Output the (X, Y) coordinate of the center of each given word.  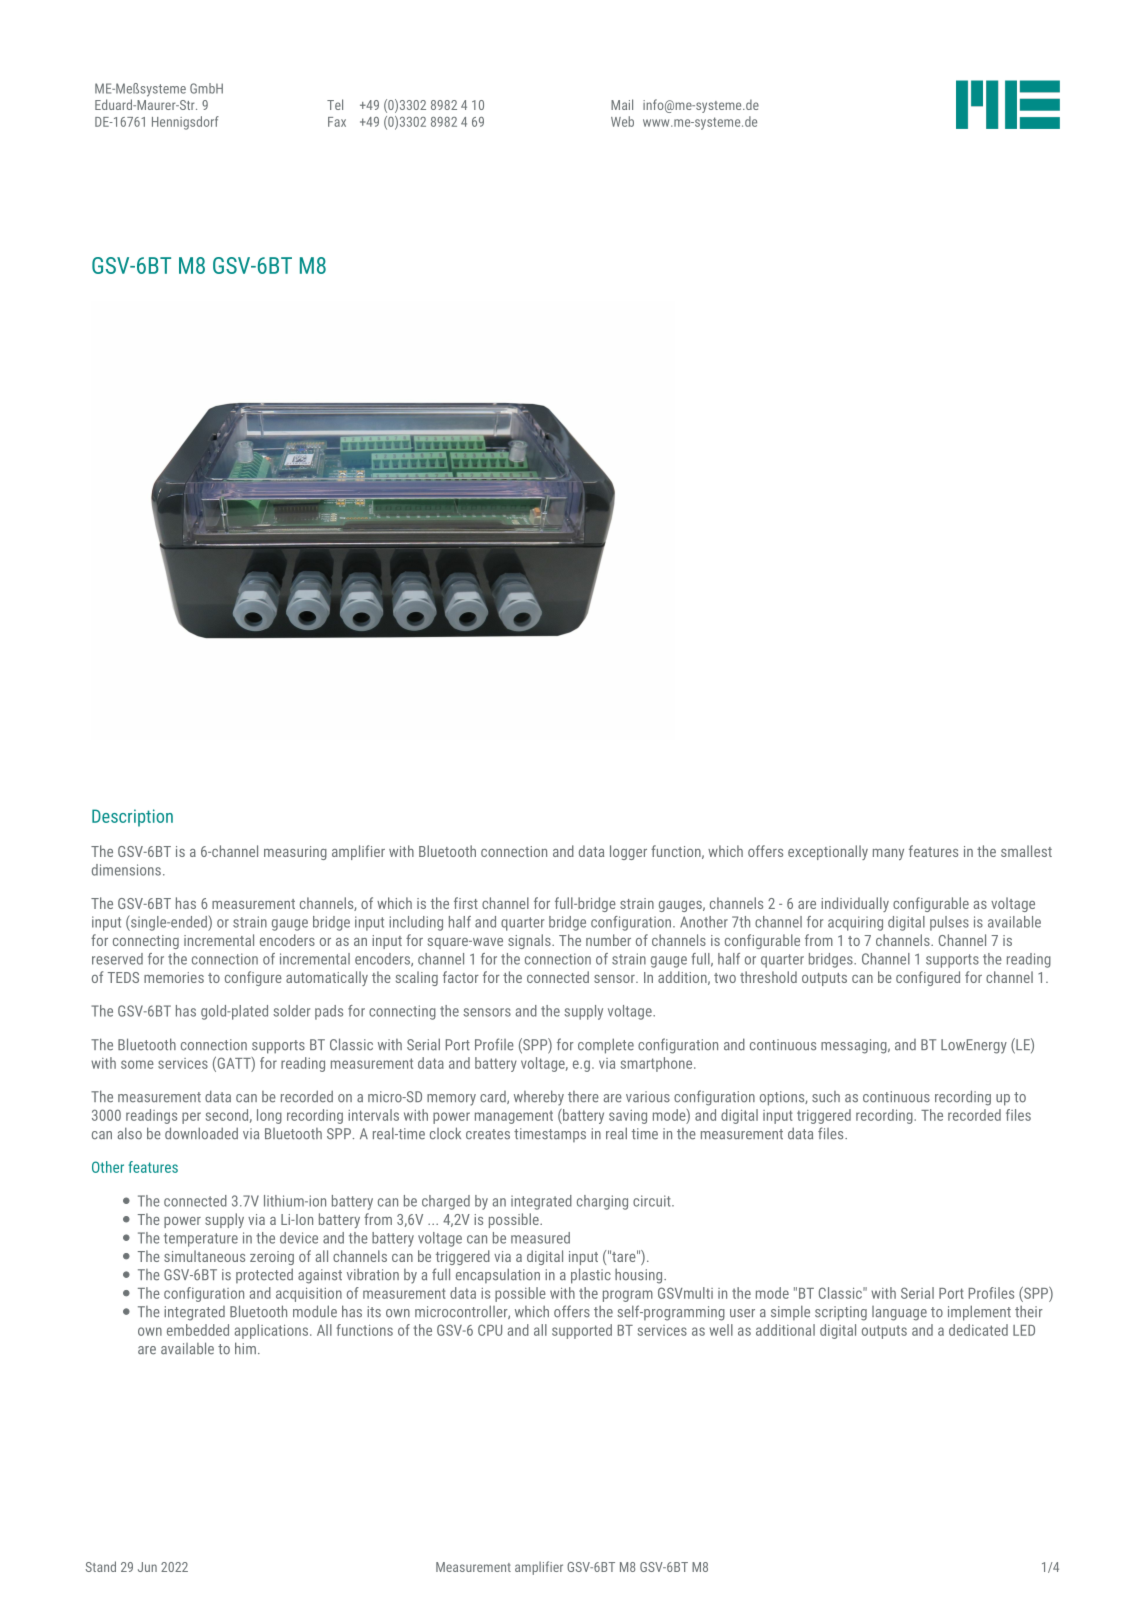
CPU (490, 1330)
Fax (337, 122)
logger (628, 852)
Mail (622, 104)
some (137, 1064)
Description (132, 818)
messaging (855, 1046)
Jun (147, 1567)
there (583, 1097)
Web (622, 121)
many (888, 854)
